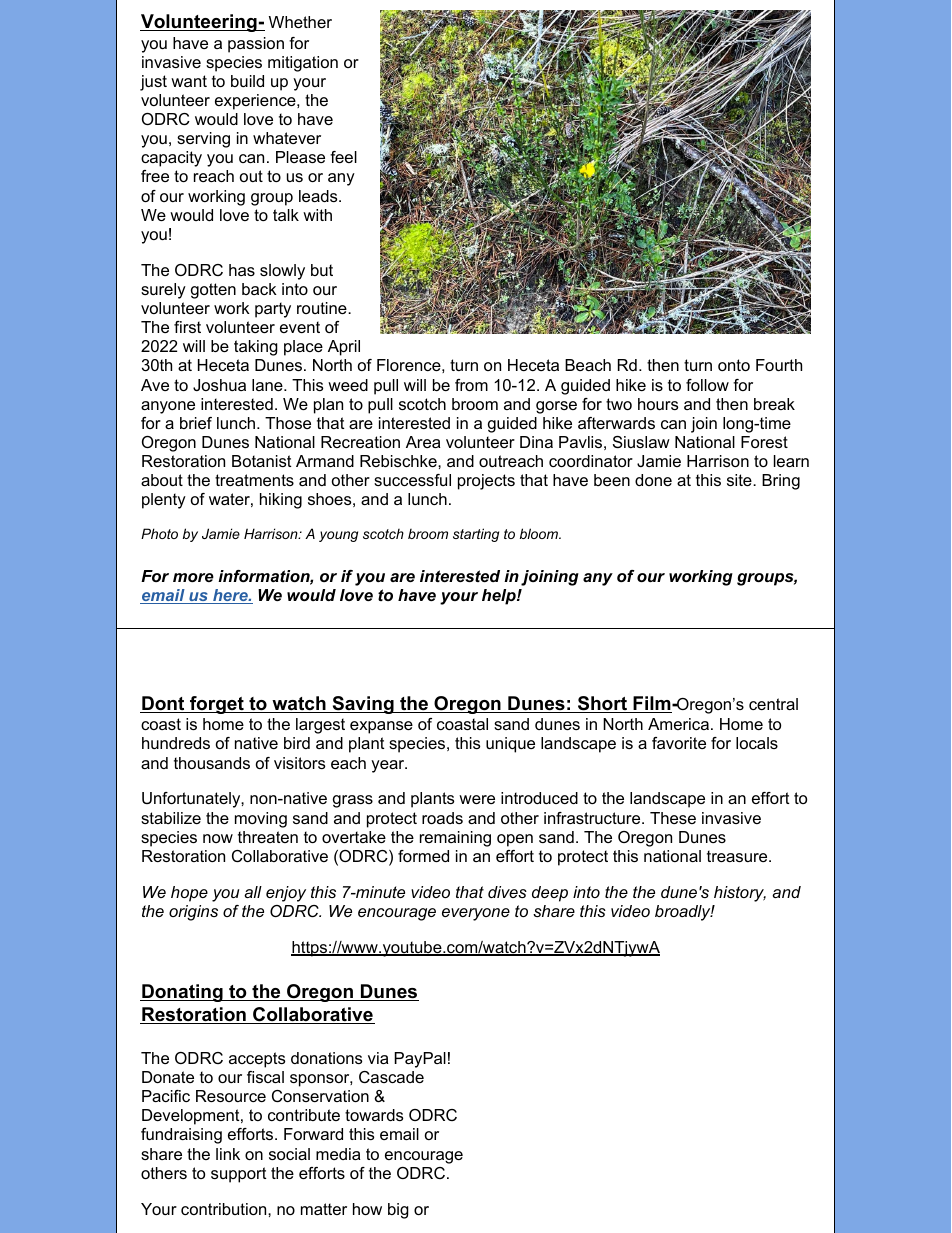  What do you see at coordinates (673, 818) in the screenshot?
I see `These` at bounding box center [673, 818].
